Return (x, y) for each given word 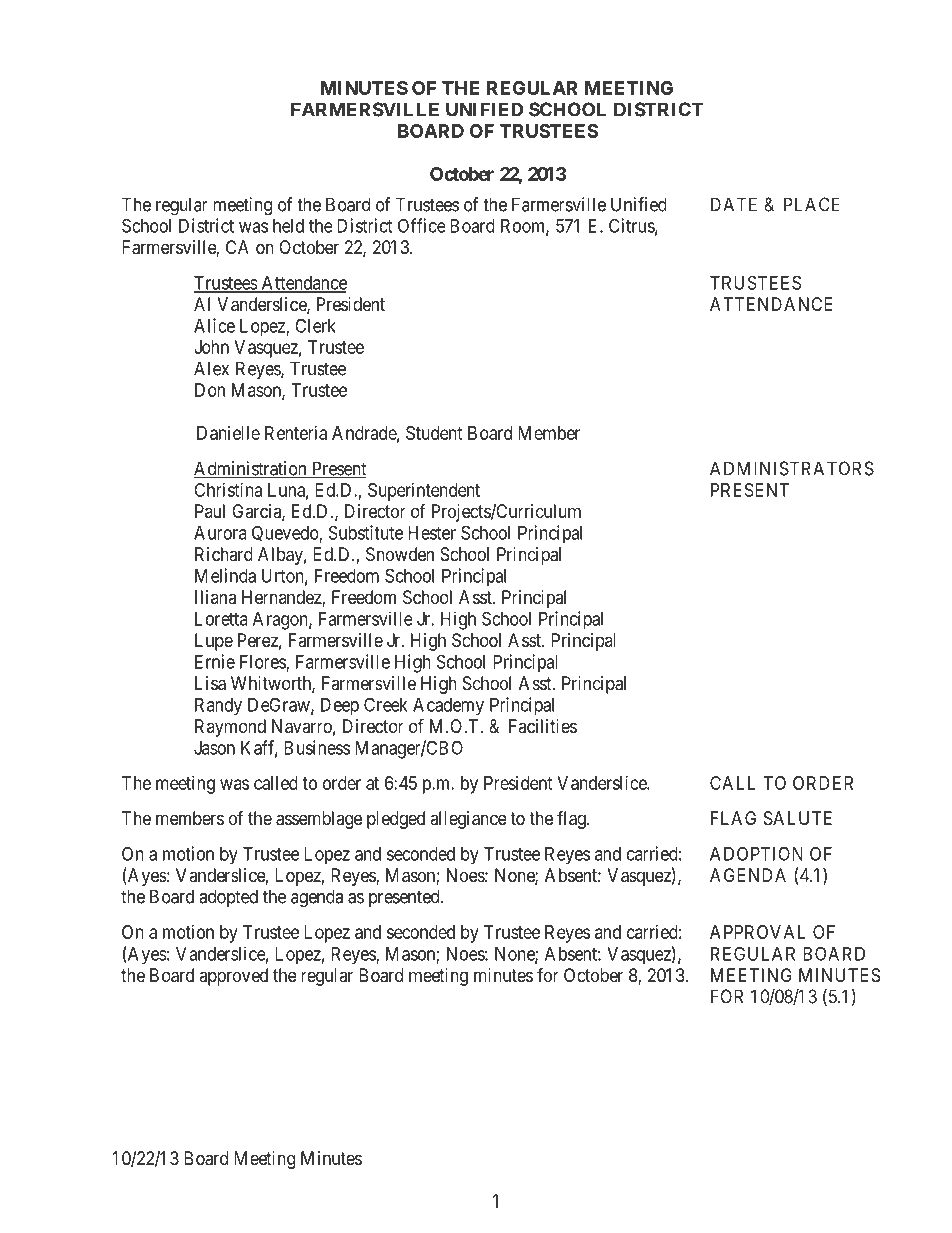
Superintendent (424, 492)
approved (233, 977)
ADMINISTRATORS (792, 468)
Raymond (230, 728)
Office (422, 225)
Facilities (543, 726)
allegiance (468, 820)
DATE (734, 204)
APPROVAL (758, 932)
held (288, 226)
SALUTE (798, 818)
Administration (251, 469)
